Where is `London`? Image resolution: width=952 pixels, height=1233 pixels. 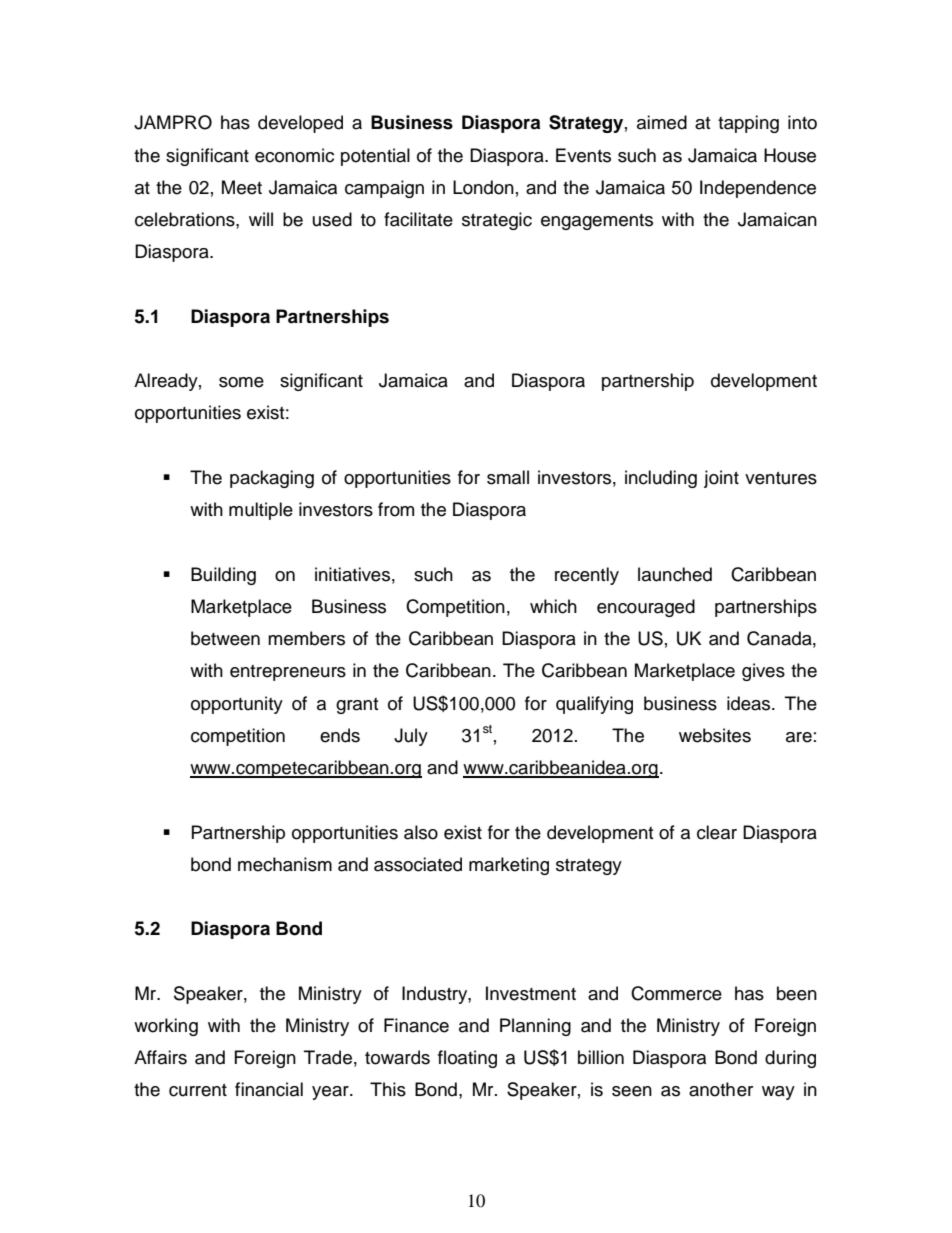 London is located at coordinates (483, 187).
